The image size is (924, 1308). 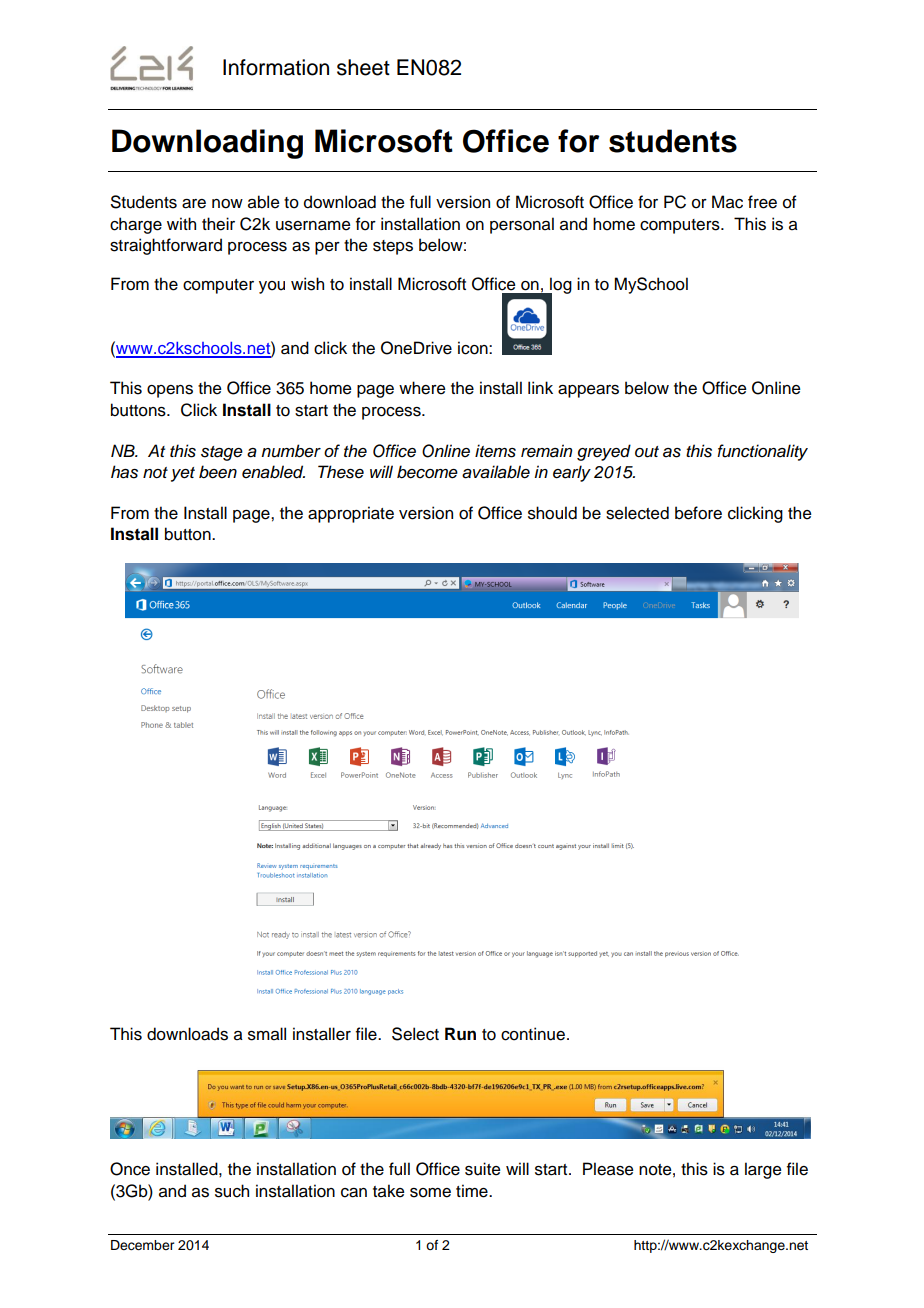 What do you see at coordinates (183, 474) in the page?
I see `yet` at bounding box center [183, 474].
